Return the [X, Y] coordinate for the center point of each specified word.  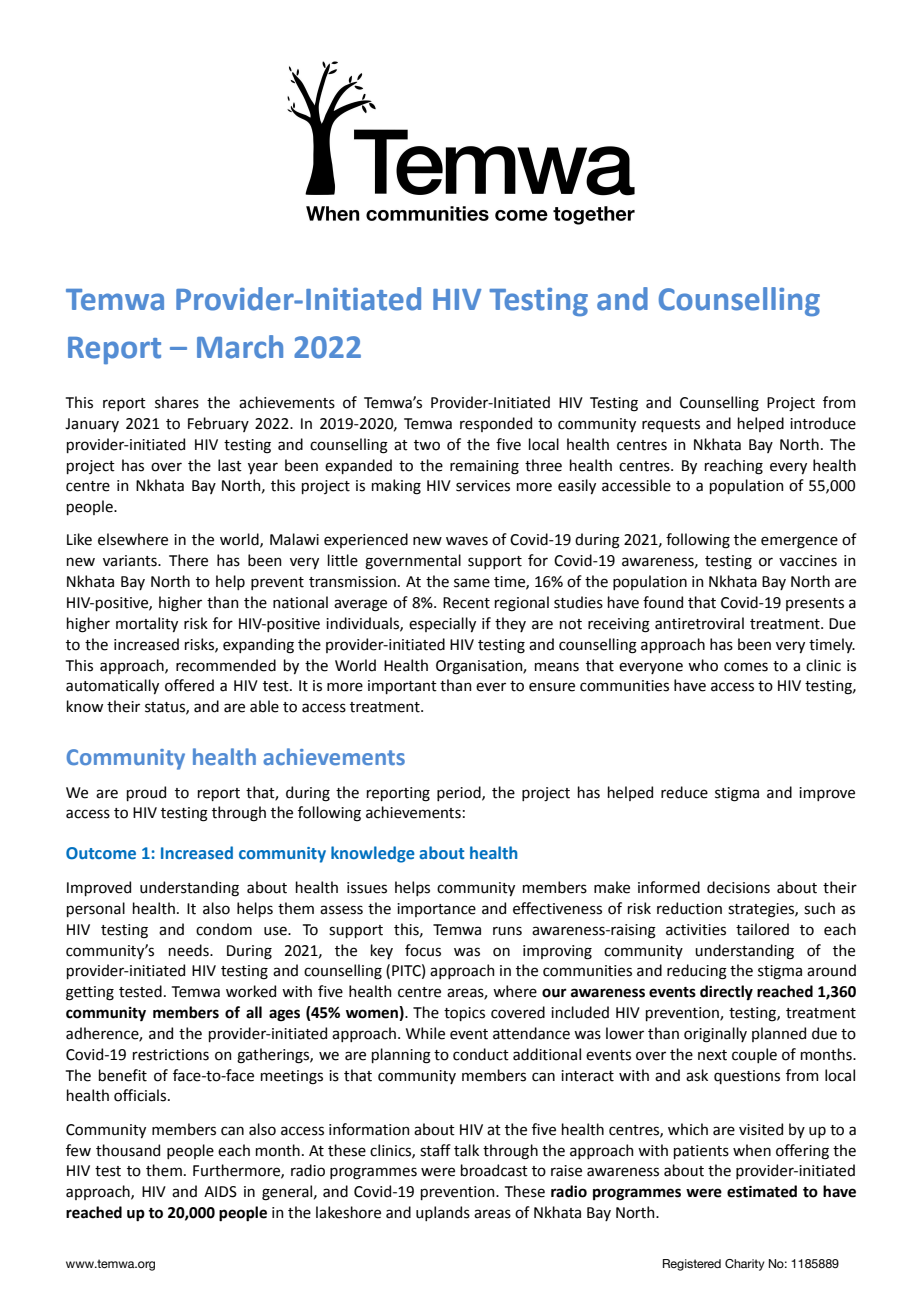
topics [464, 1014]
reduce [684, 792]
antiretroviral [699, 623]
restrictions [171, 1055]
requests [671, 425]
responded [496, 424]
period [460, 793]
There [188, 560]
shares [177, 402]
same [472, 583]
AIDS [220, 1192]
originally [715, 1035]
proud [146, 793]
